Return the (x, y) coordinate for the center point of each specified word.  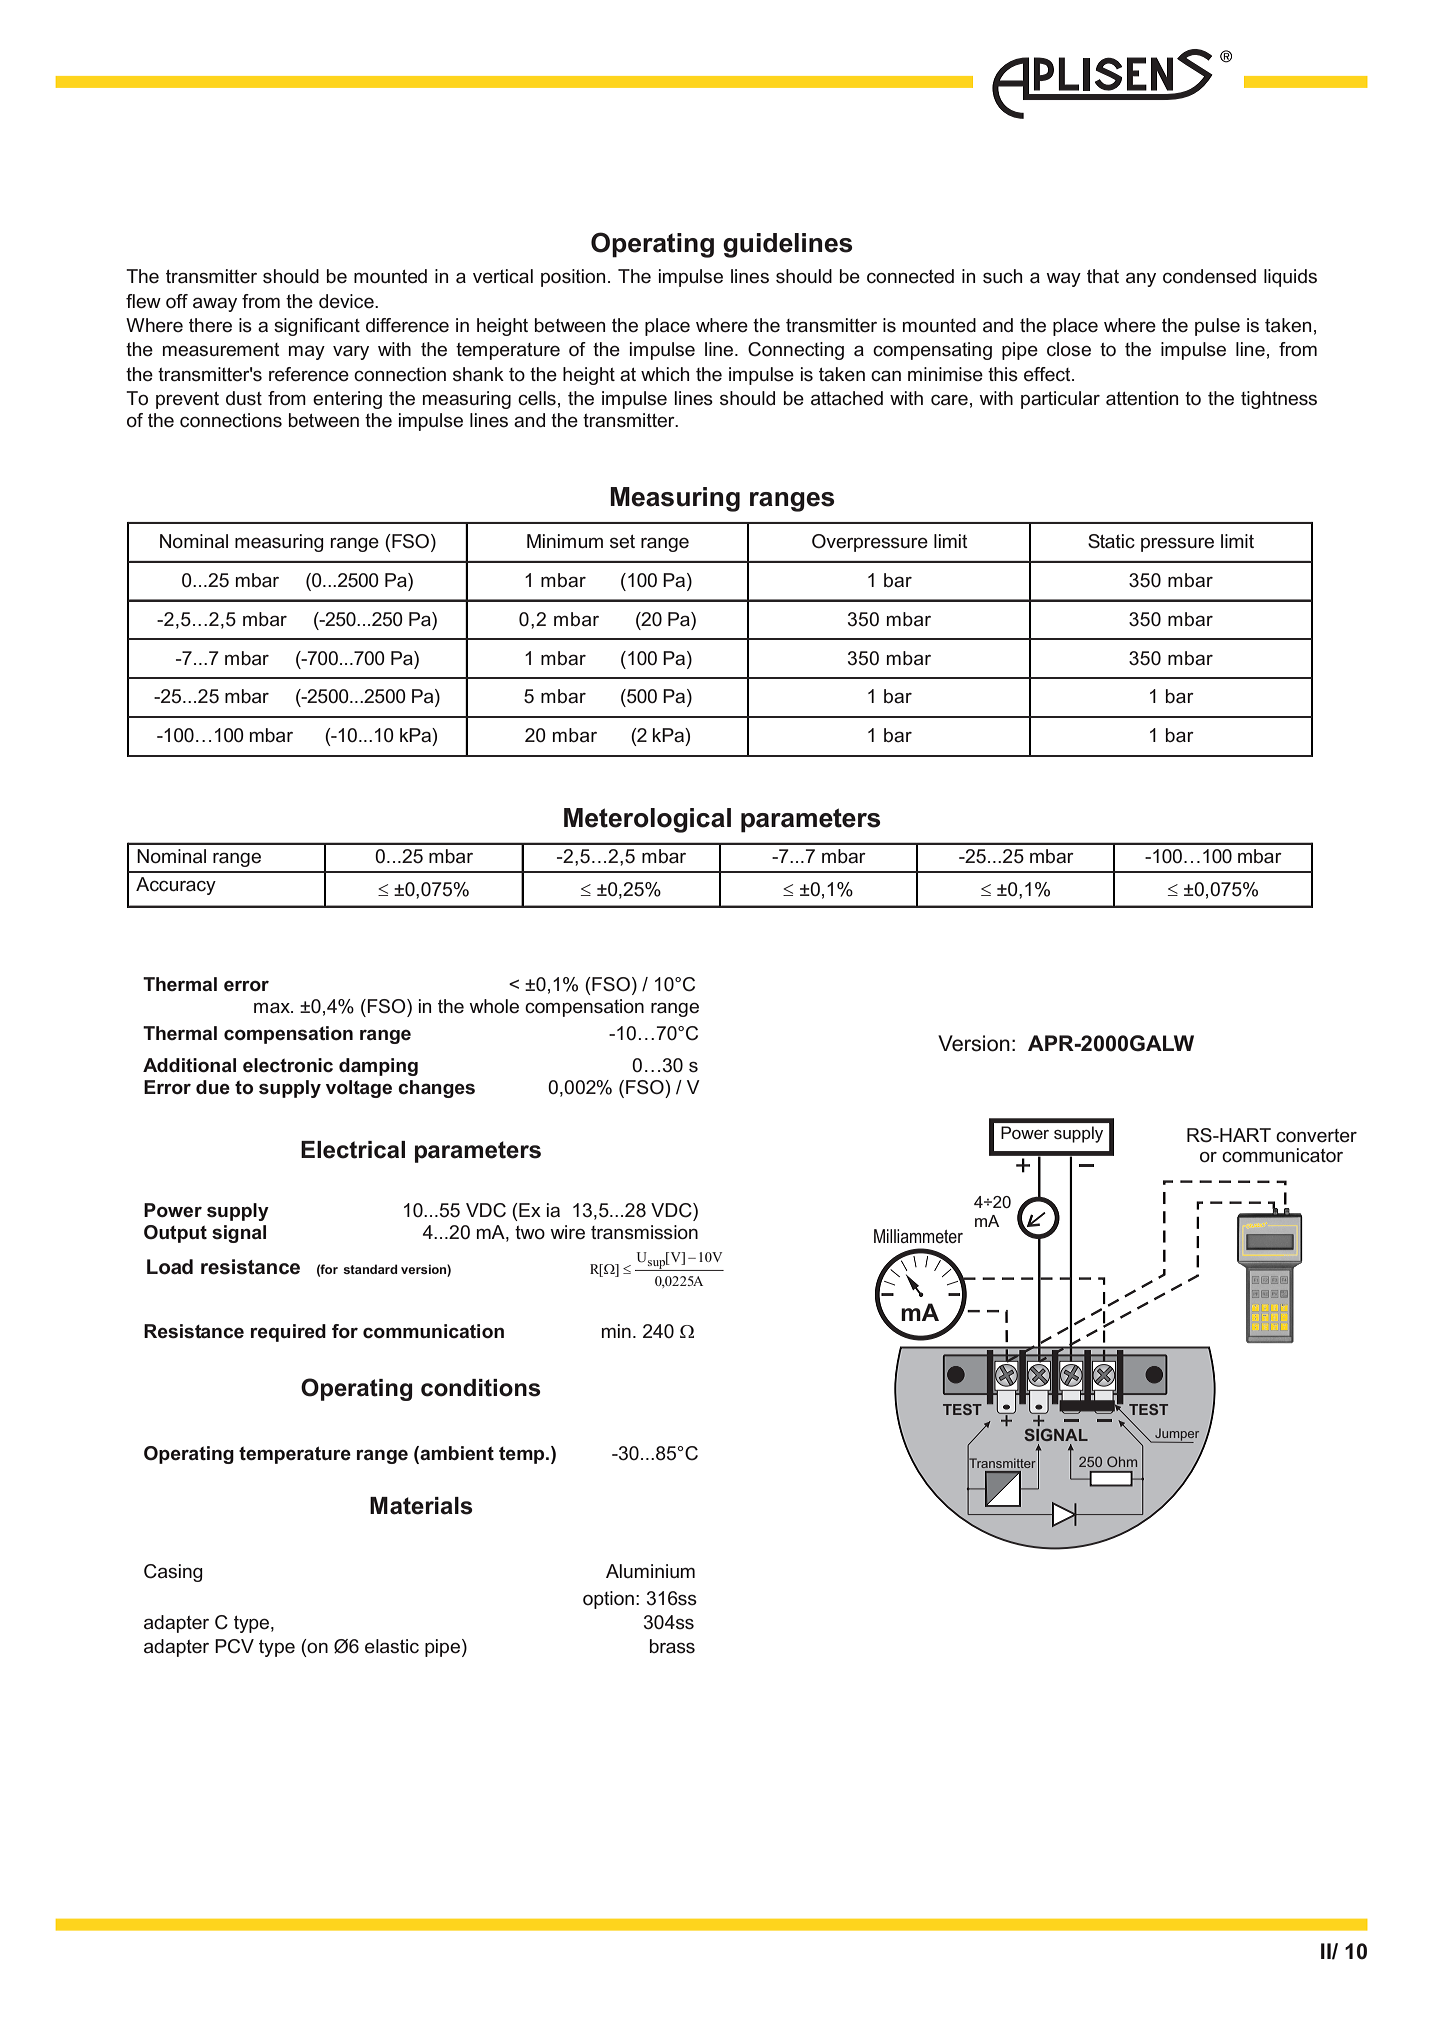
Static (1111, 541)
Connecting (796, 351)
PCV (234, 1646)
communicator (1282, 1155)
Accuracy (176, 886)
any (1141, 279)
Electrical (353, 1150)
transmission (644, 1232)
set (622, 542)
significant (317, 327)
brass (672, 1646)
